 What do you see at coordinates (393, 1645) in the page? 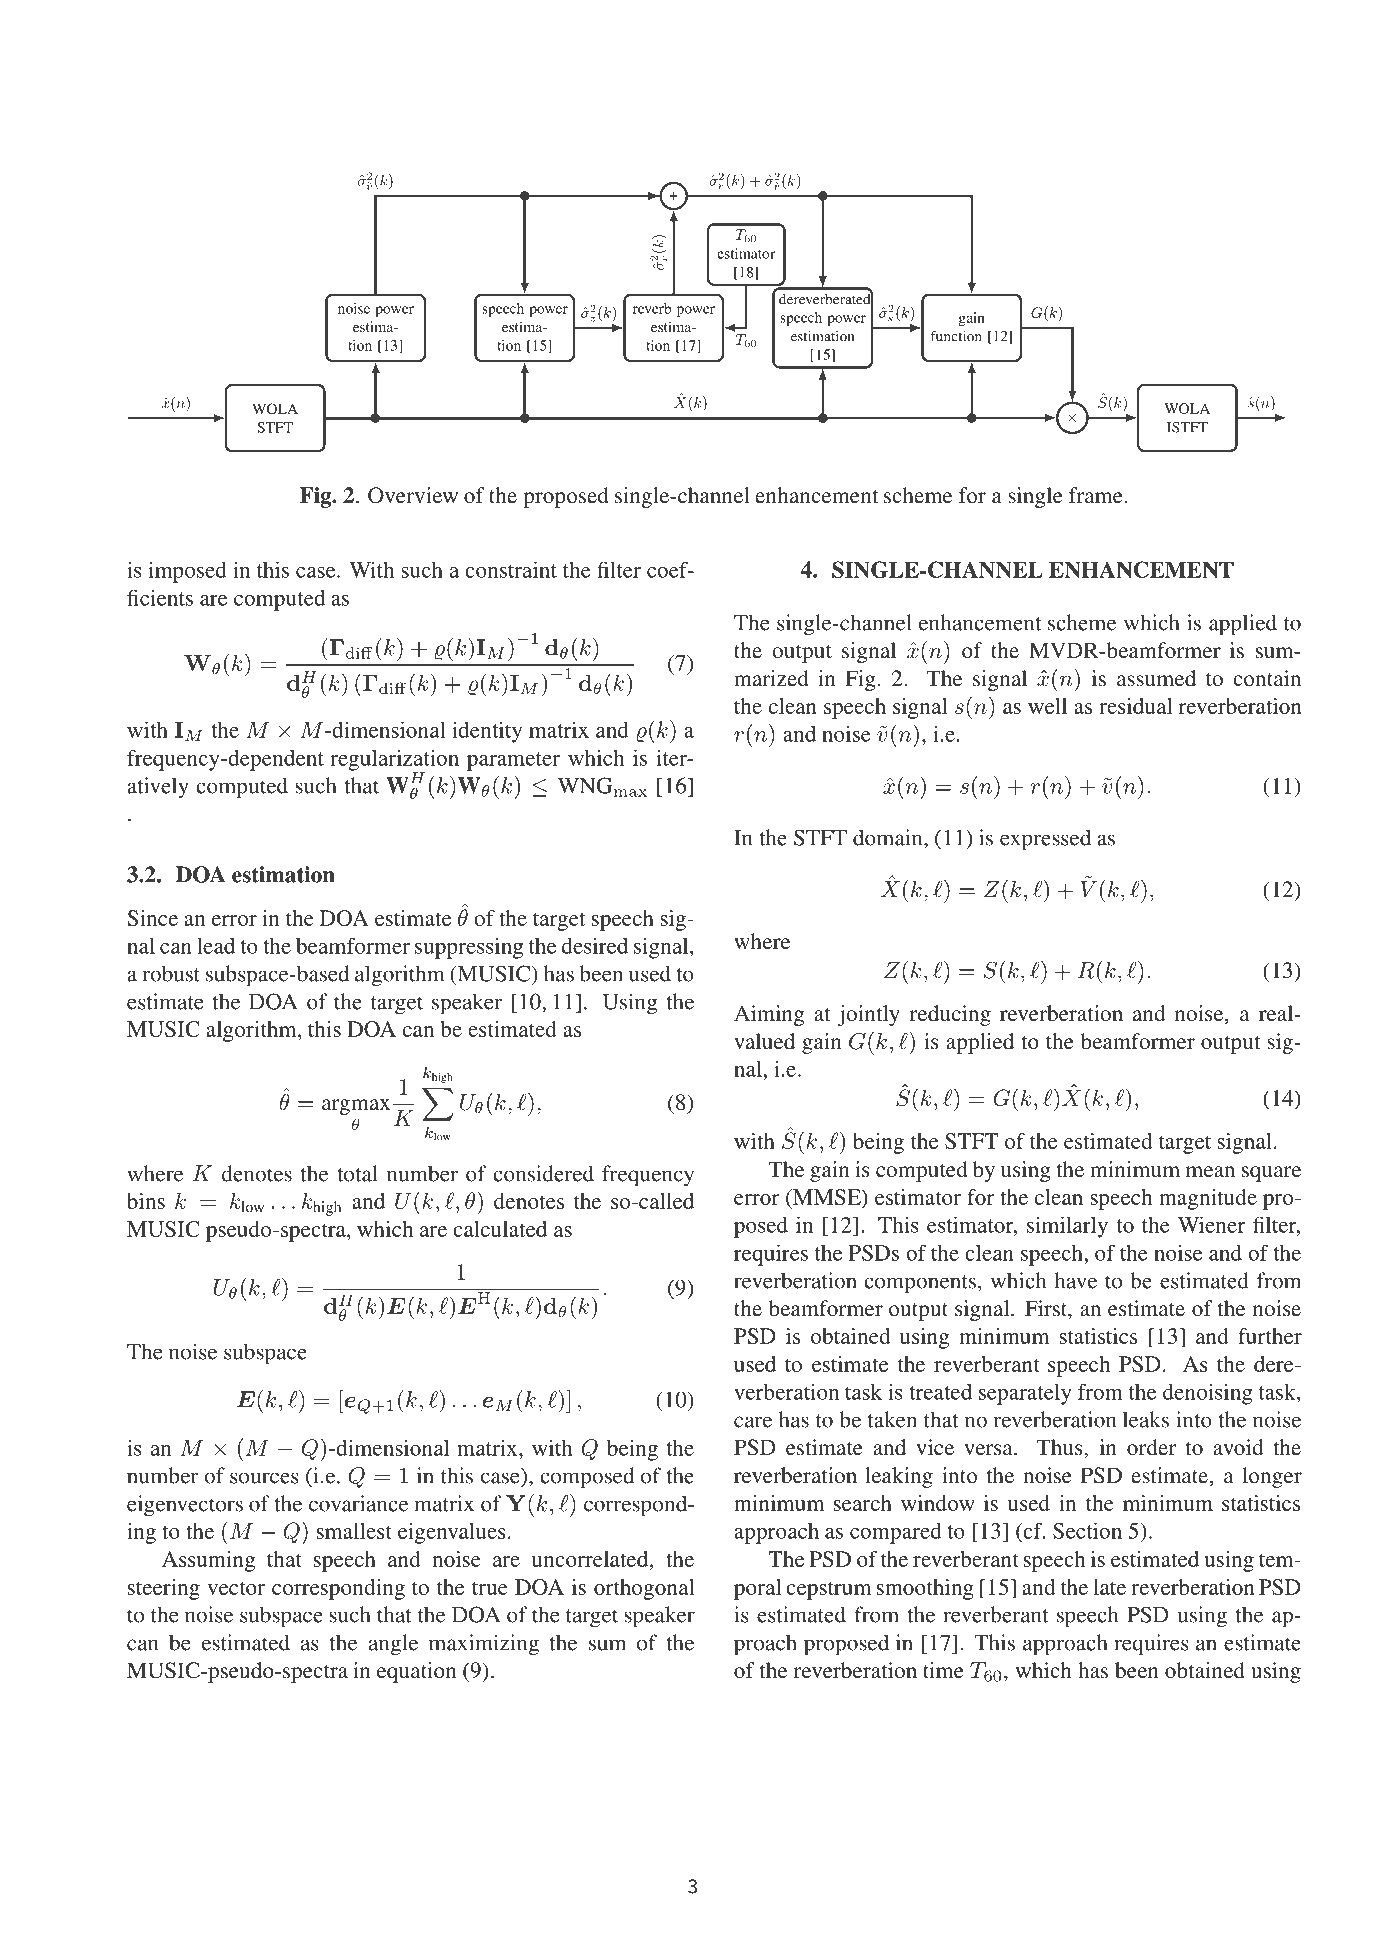
I see `angle` at bounding box center [393, 1645].
